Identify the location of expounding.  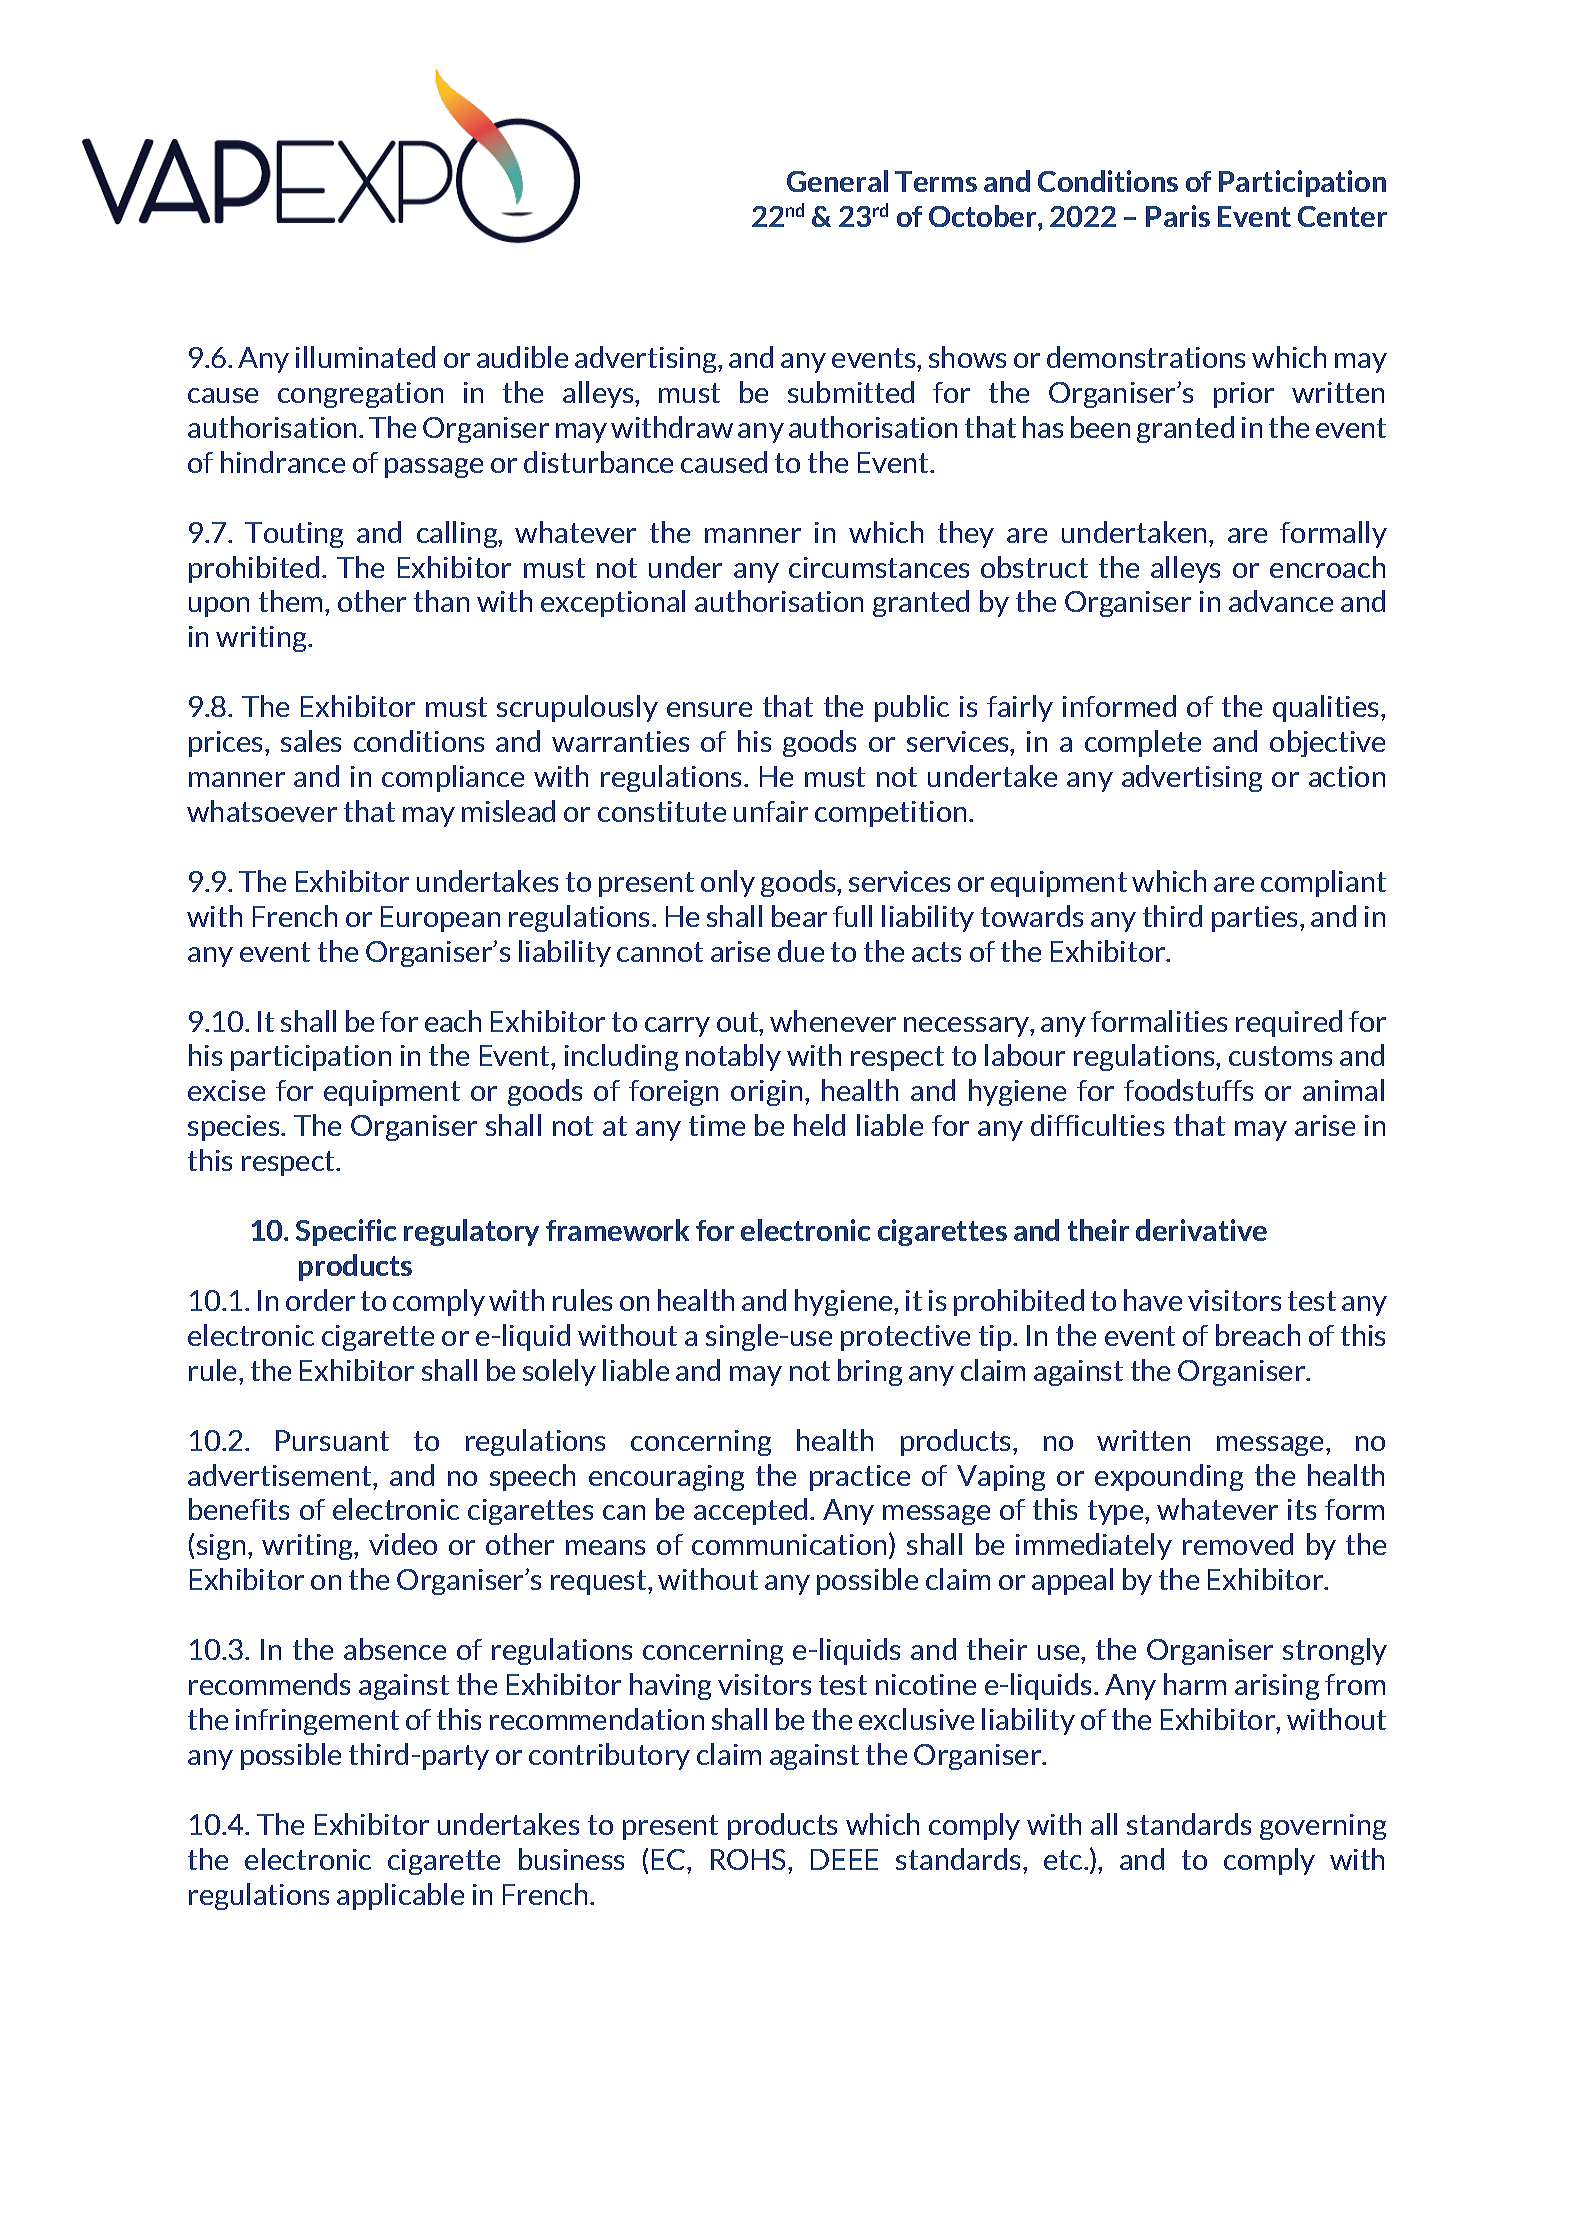
(1169, 1477).
